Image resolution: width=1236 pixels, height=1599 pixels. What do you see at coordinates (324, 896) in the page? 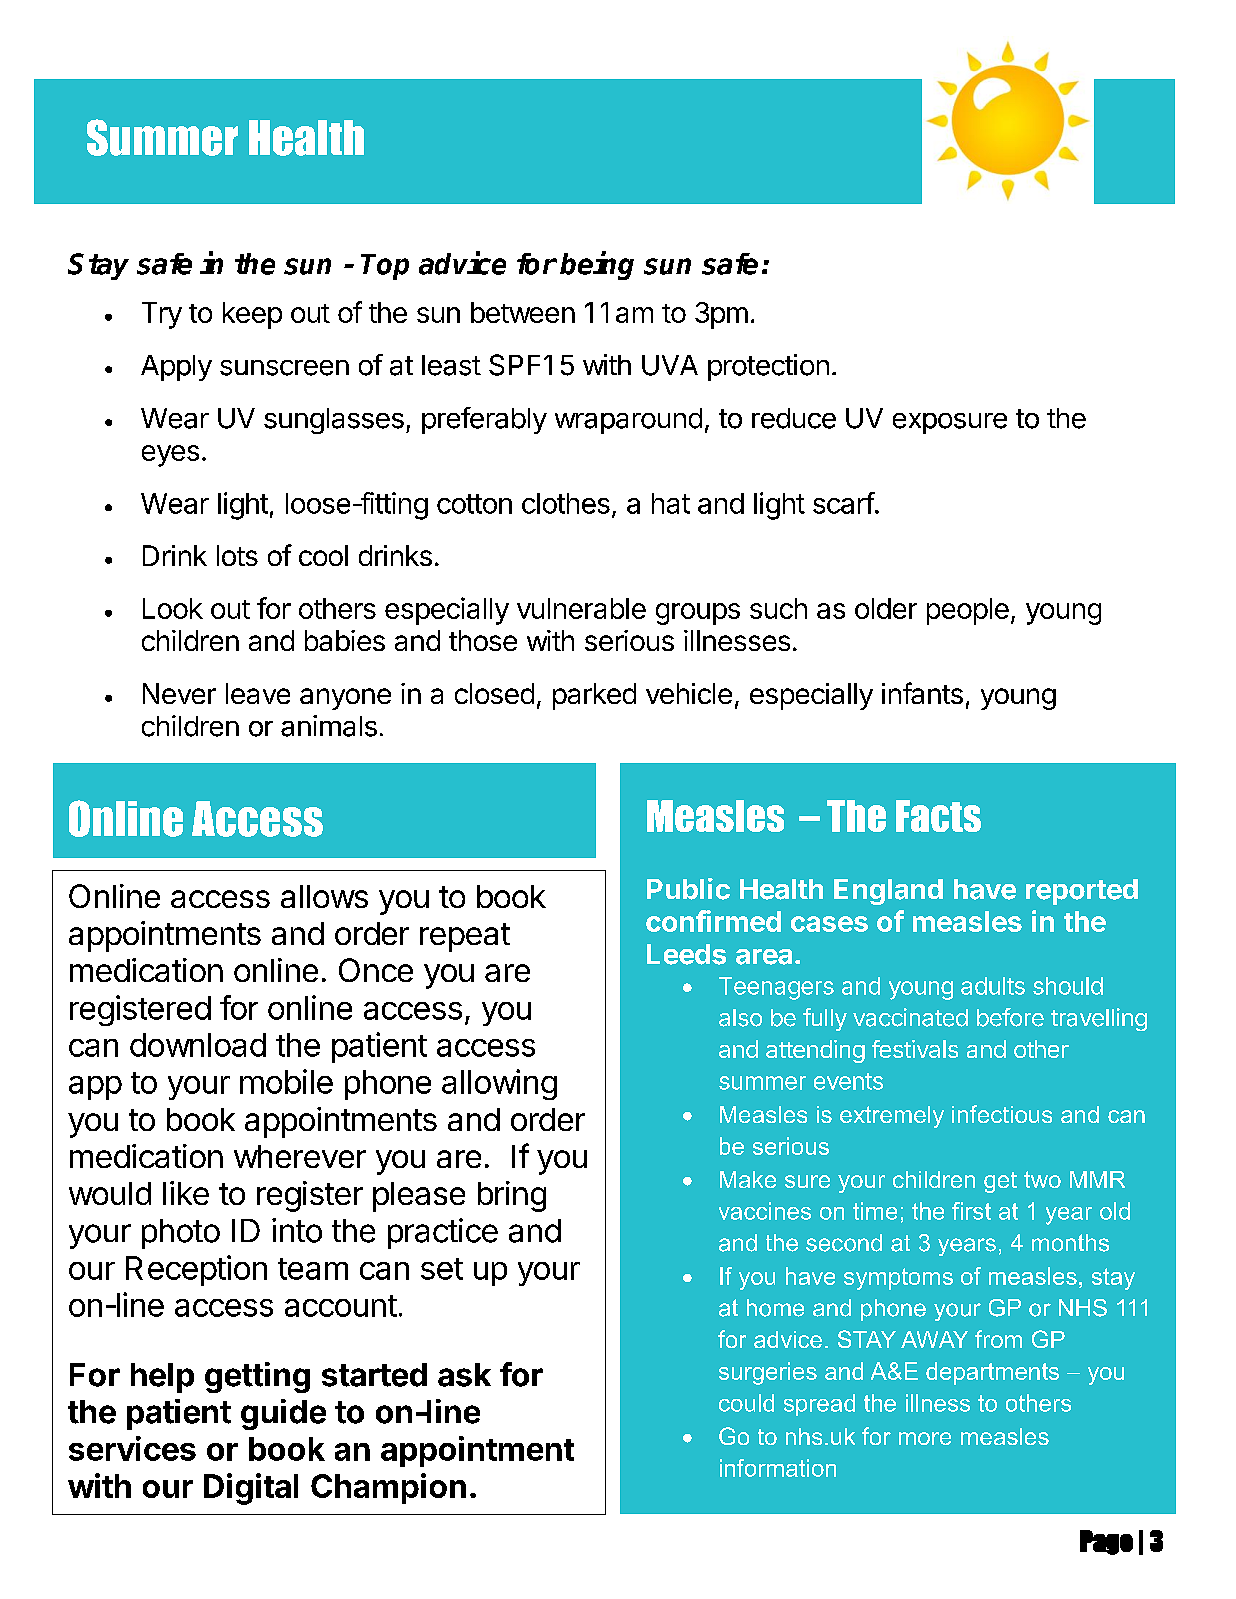
I see `allows` at bounding box center [324, 896].
